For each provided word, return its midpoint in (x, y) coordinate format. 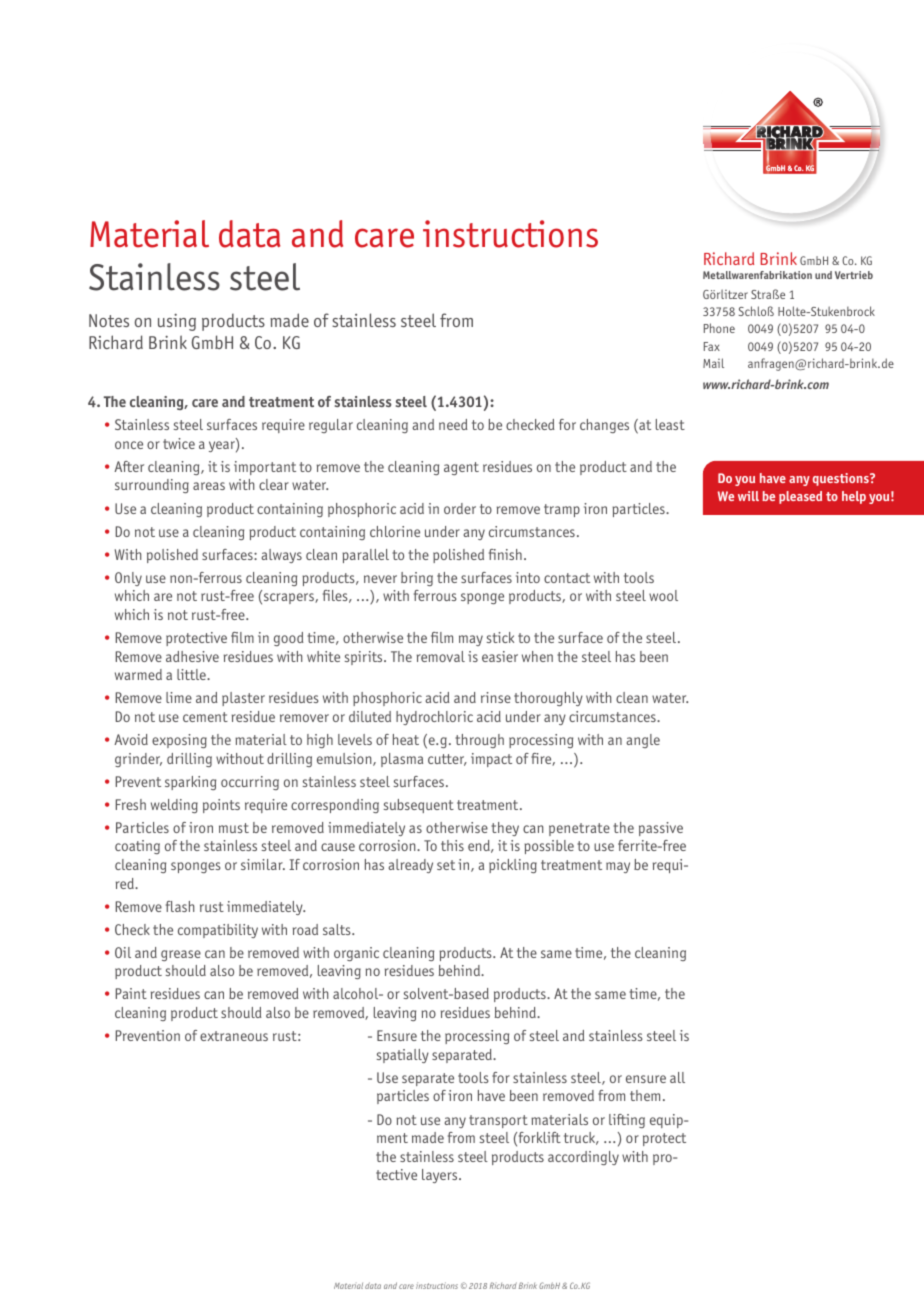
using (177, 322)
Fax (712, 346)
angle (643, 741)
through (479, 741)
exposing (179, 741)
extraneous (234, 1036)
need (453, 424)
